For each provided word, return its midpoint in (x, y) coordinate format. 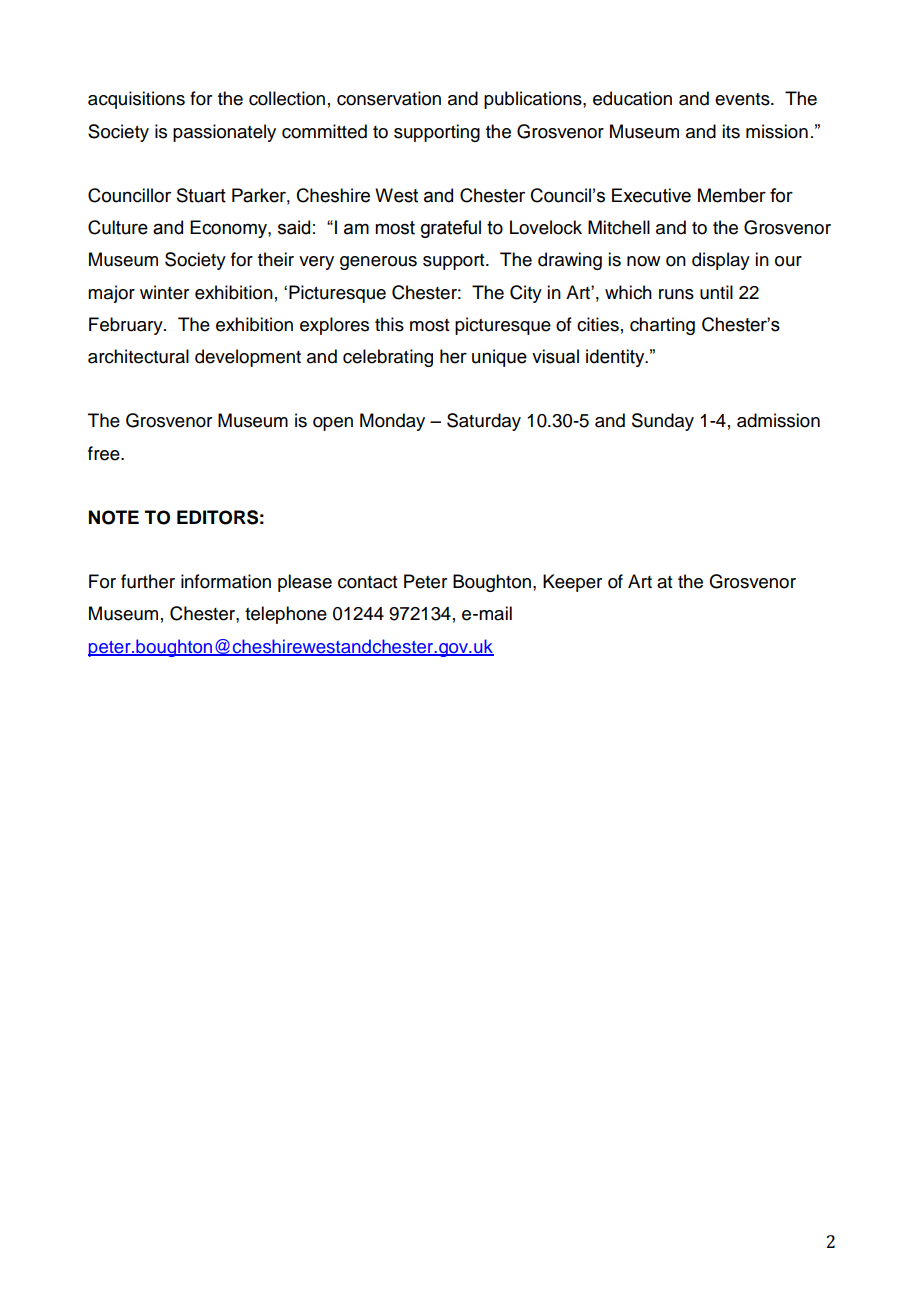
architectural (138, 356)
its (731, 131)
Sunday (663, 422)
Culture (118, 227)
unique (499, 358)
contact (367, 582)
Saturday (484, 422)
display (721, 261)
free (105, 453)
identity (616, 358)
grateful (451, 229)
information (226, 581)
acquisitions (136, 100)
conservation (389, 98)
